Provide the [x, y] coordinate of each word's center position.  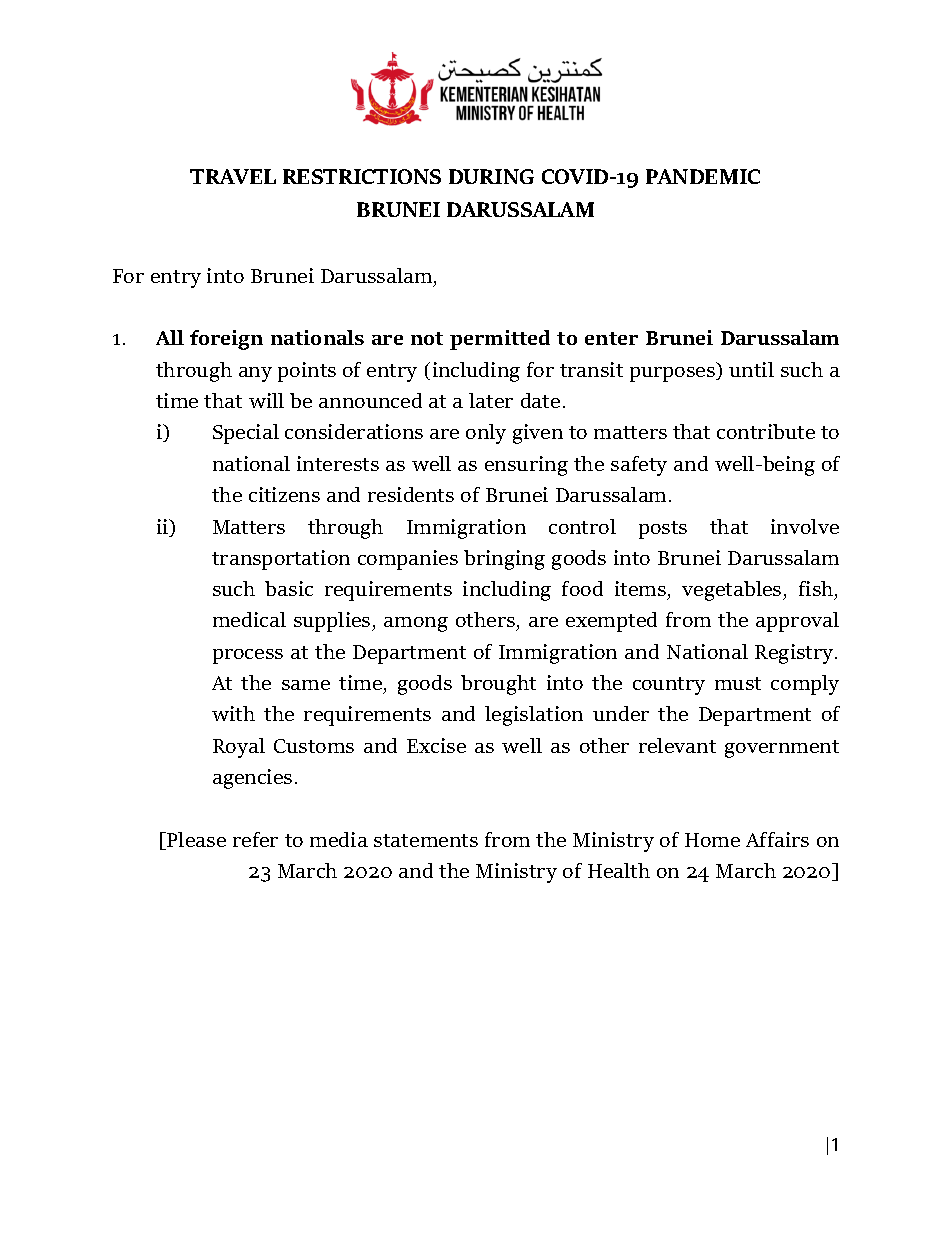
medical [249, 619]
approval [797, 622]
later [491, 400]
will [266, 400]
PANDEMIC [703, 176]
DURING [491, 176]
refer [255, 839]
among [416, 624]
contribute [766, 431]
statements [426, 840]
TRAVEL [233, 176]
